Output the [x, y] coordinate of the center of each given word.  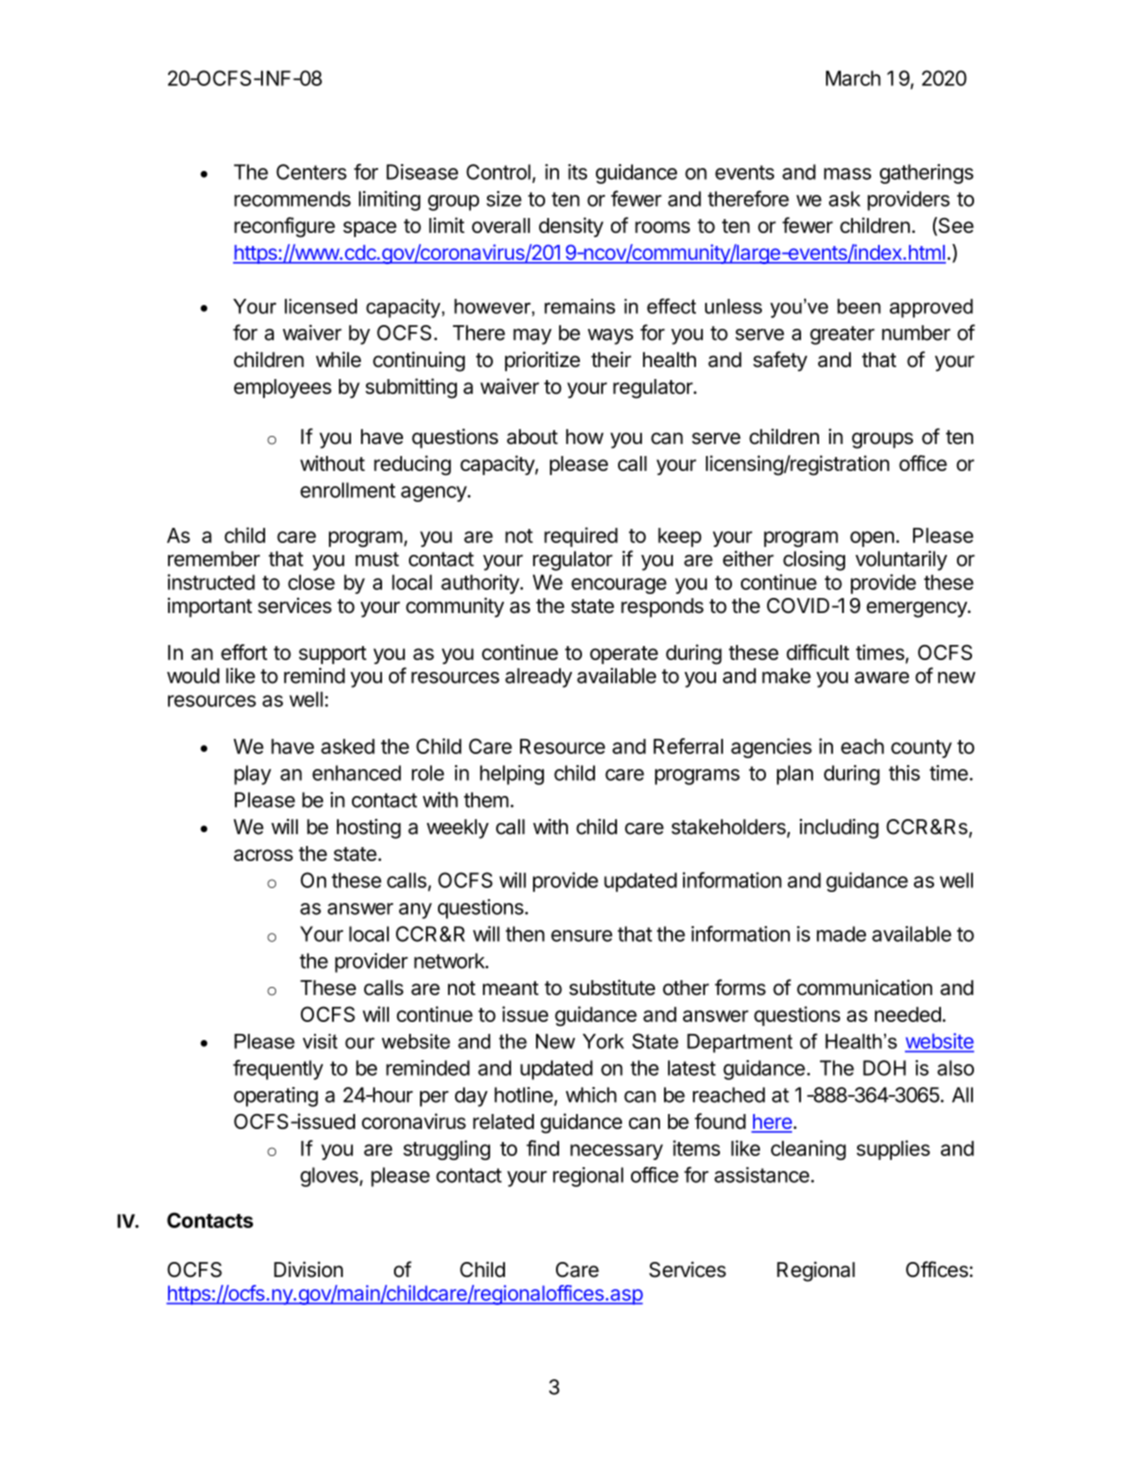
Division [308, 1269]
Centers [311, 172]
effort [244, 652]
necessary [616, 1152]
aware [882, 678]
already [538, 678]
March [853, 78]
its [577, 172]
